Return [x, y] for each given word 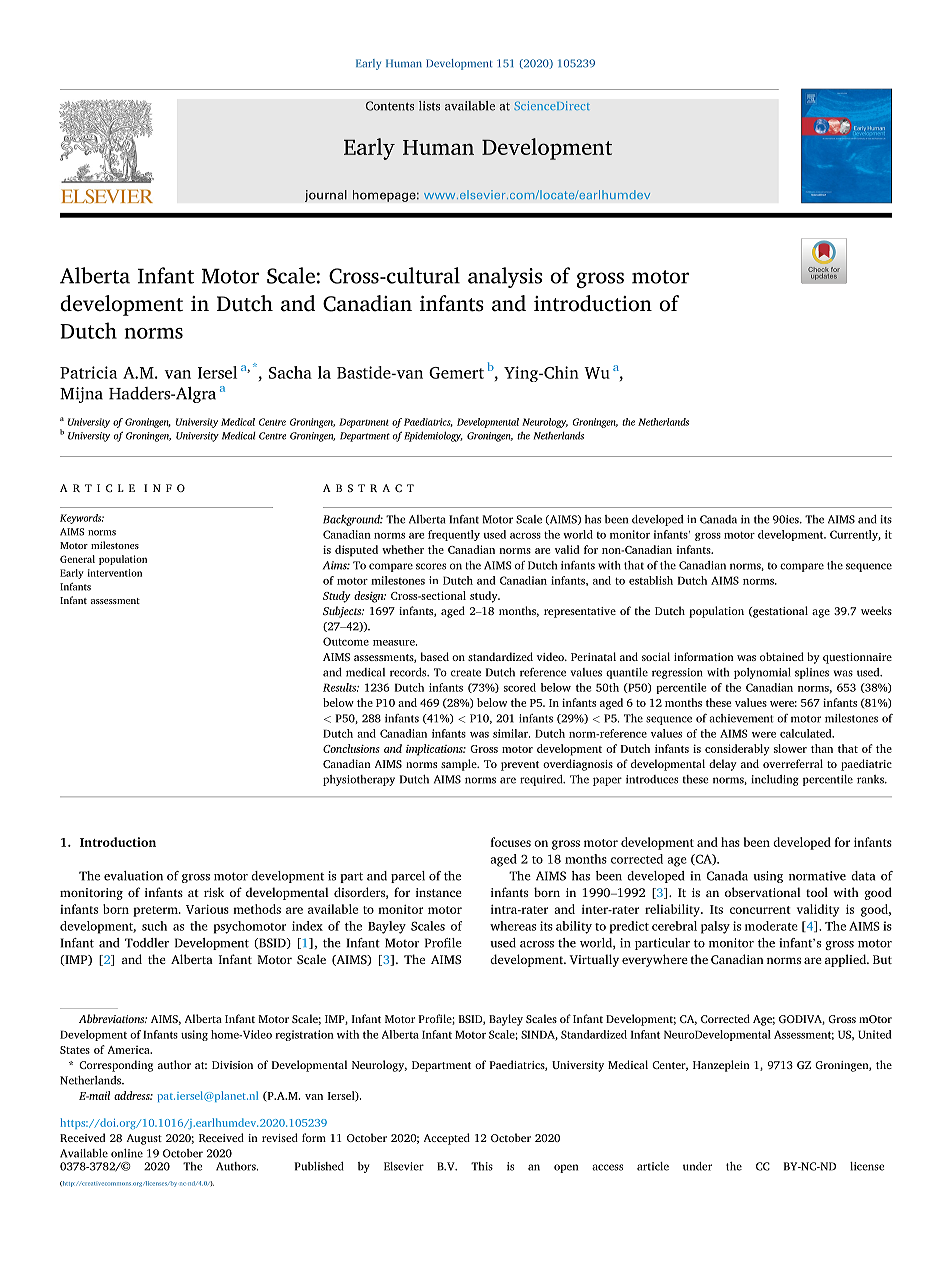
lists [429, 106]
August [144, 1139]
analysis [505, 277]
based [434, 656]
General [77, 559]
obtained [782, 656]
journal [326, 196]
